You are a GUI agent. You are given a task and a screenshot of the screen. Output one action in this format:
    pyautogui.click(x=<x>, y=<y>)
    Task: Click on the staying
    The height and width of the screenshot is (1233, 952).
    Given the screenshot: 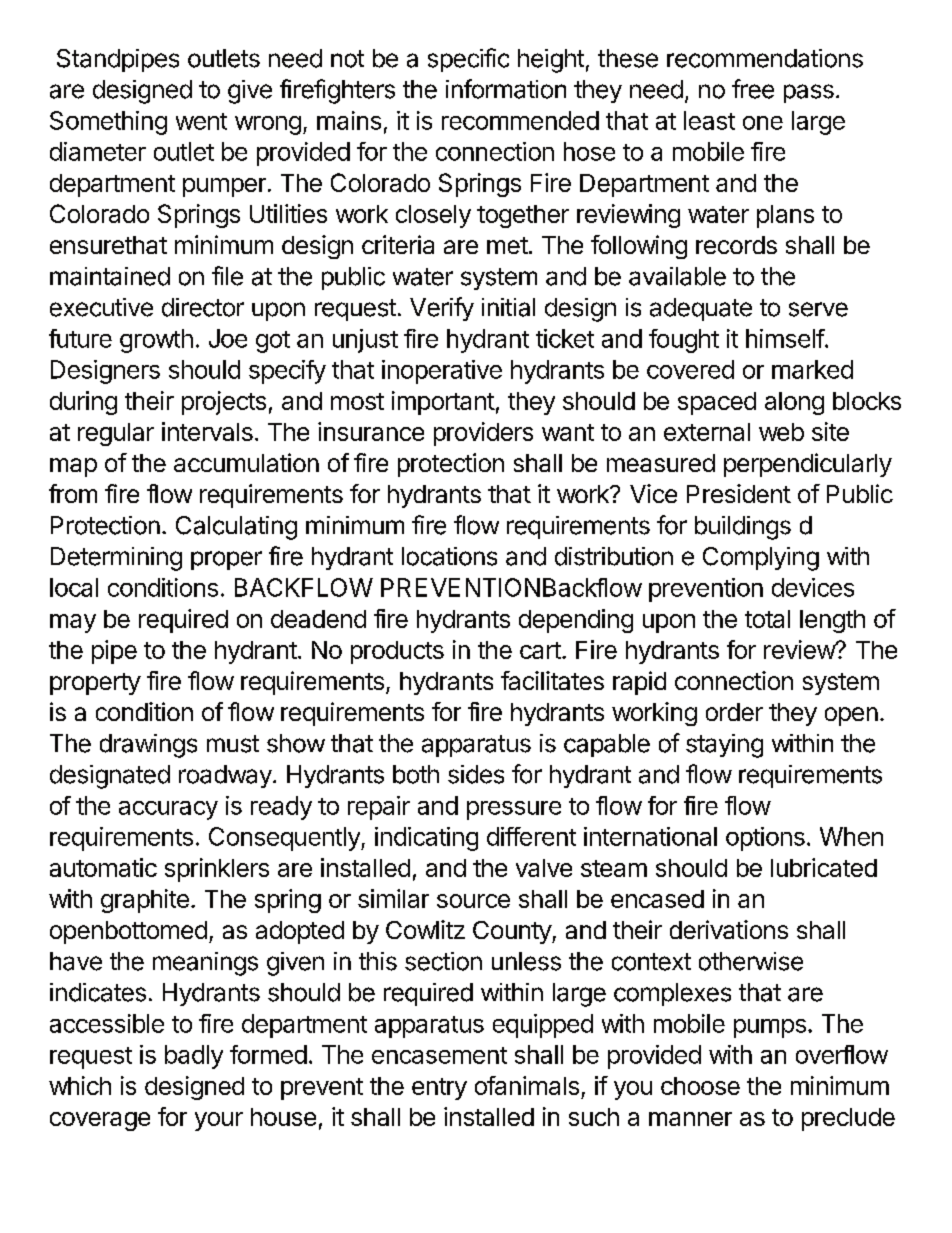 What is the action you would take?
    pyautogui.click(x=724, y=746)
